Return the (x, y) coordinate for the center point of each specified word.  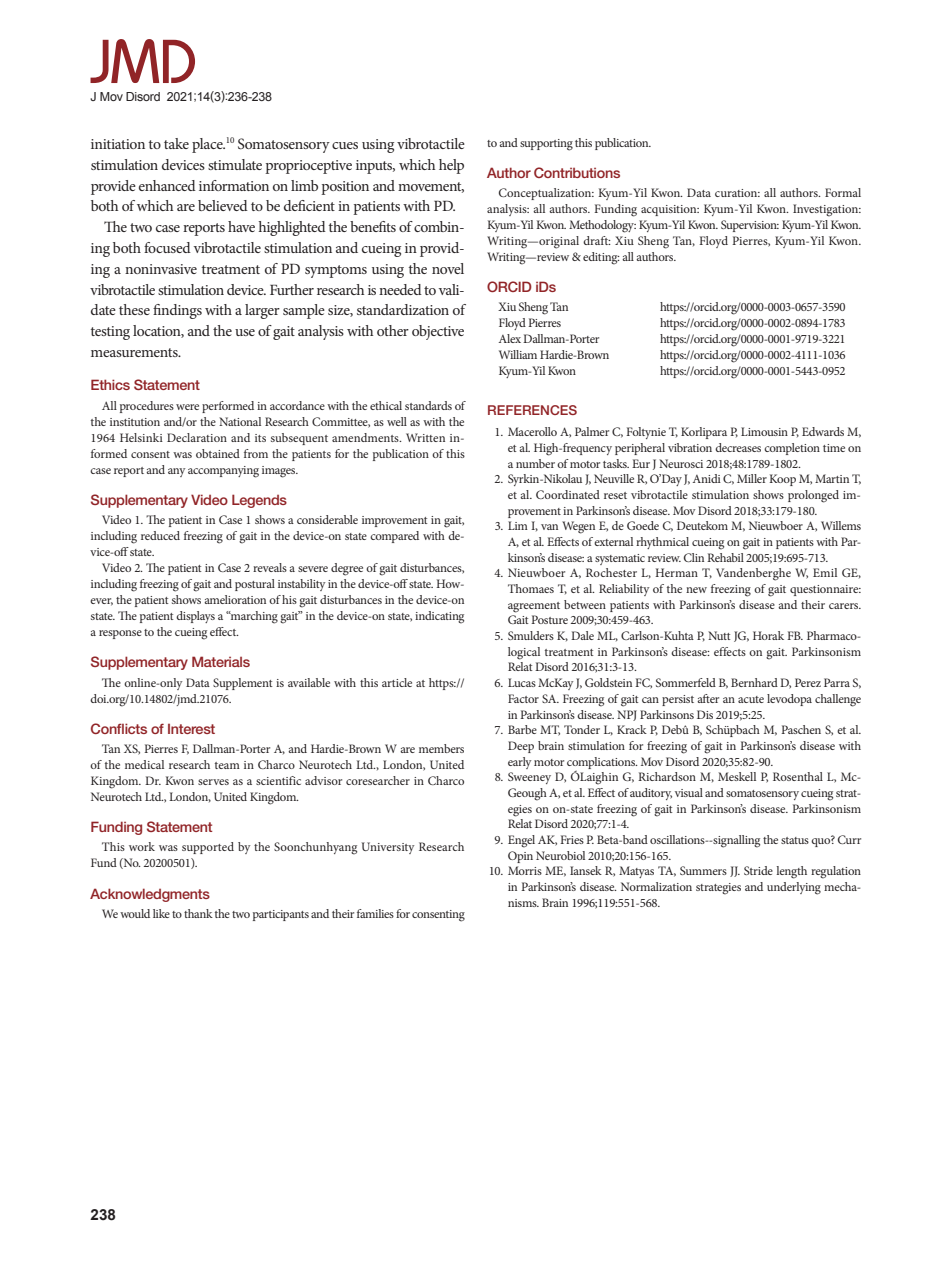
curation (737, 193)
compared (394, 537)
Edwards (823, 431)
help (451, 166)
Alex (511, 338)
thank (198, 913)
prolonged (813, 496)
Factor (523, 698)
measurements (135, 352)
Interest (191, 729)
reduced (160, 535)
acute (751, 699)
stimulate (235, 164)
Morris (525, 870)
